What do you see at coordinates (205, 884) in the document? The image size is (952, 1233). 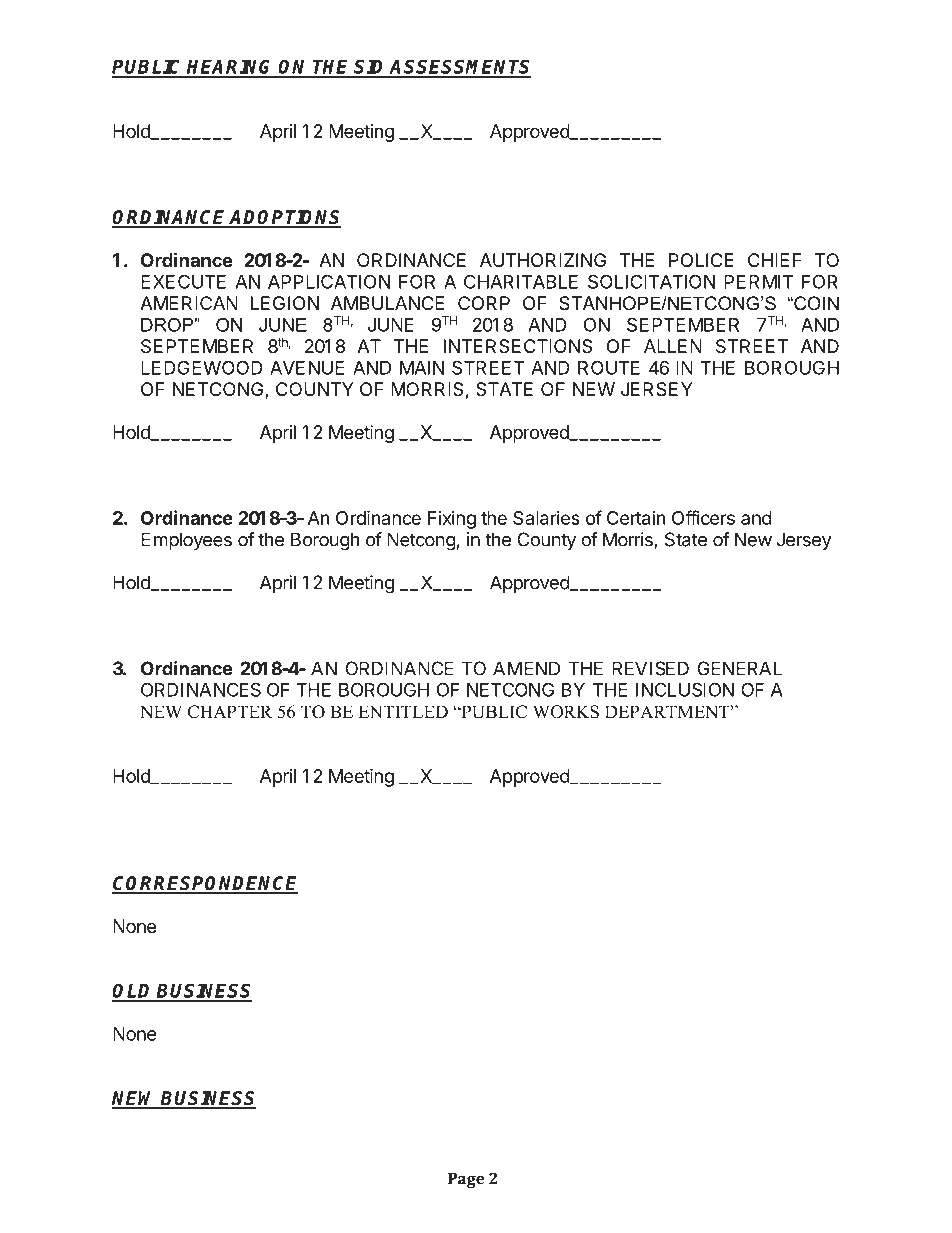 I see `CORRESPONDENCE` at bounding box center [205, 884].
